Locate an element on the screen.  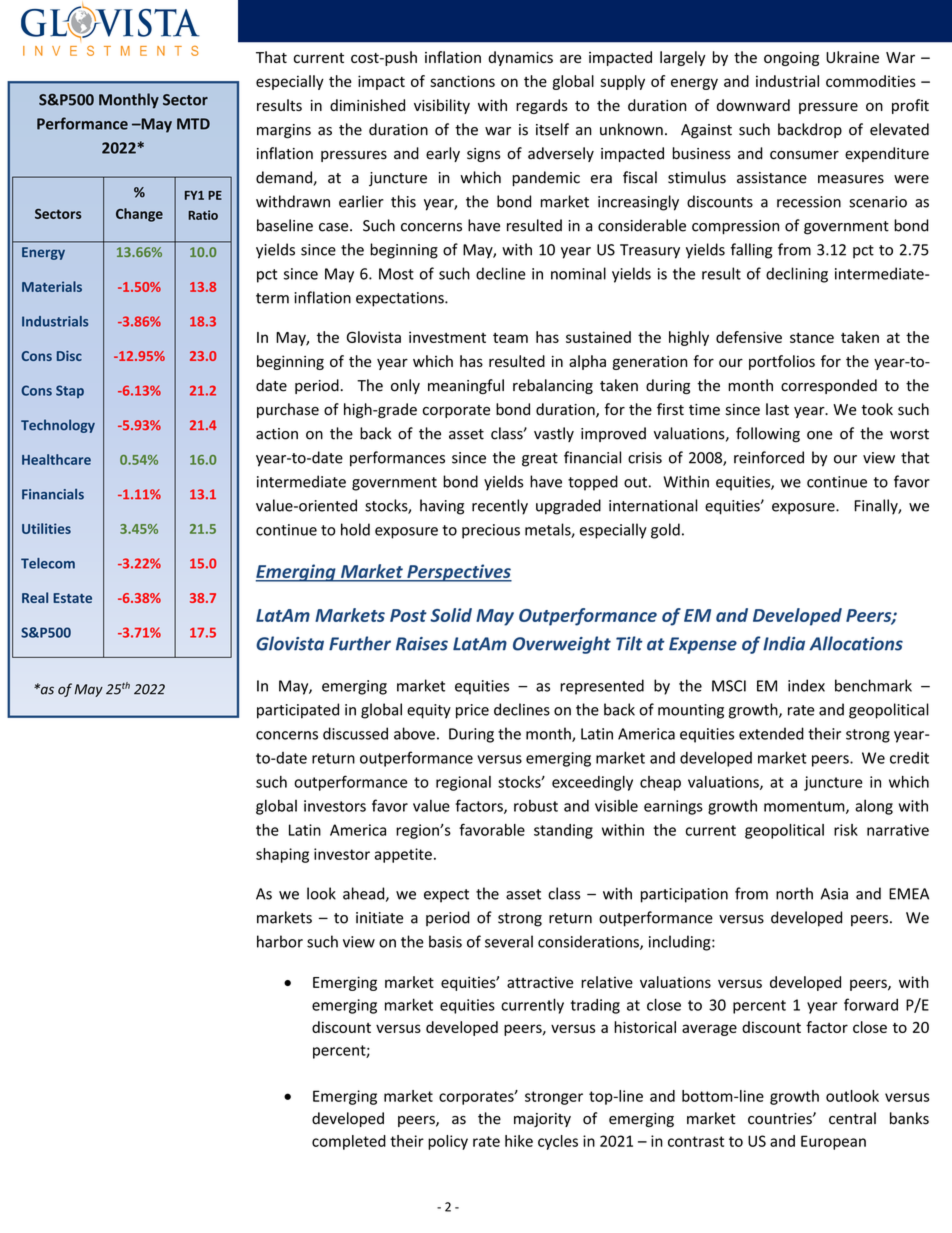
policy is located at coordinates (448, 1142).
